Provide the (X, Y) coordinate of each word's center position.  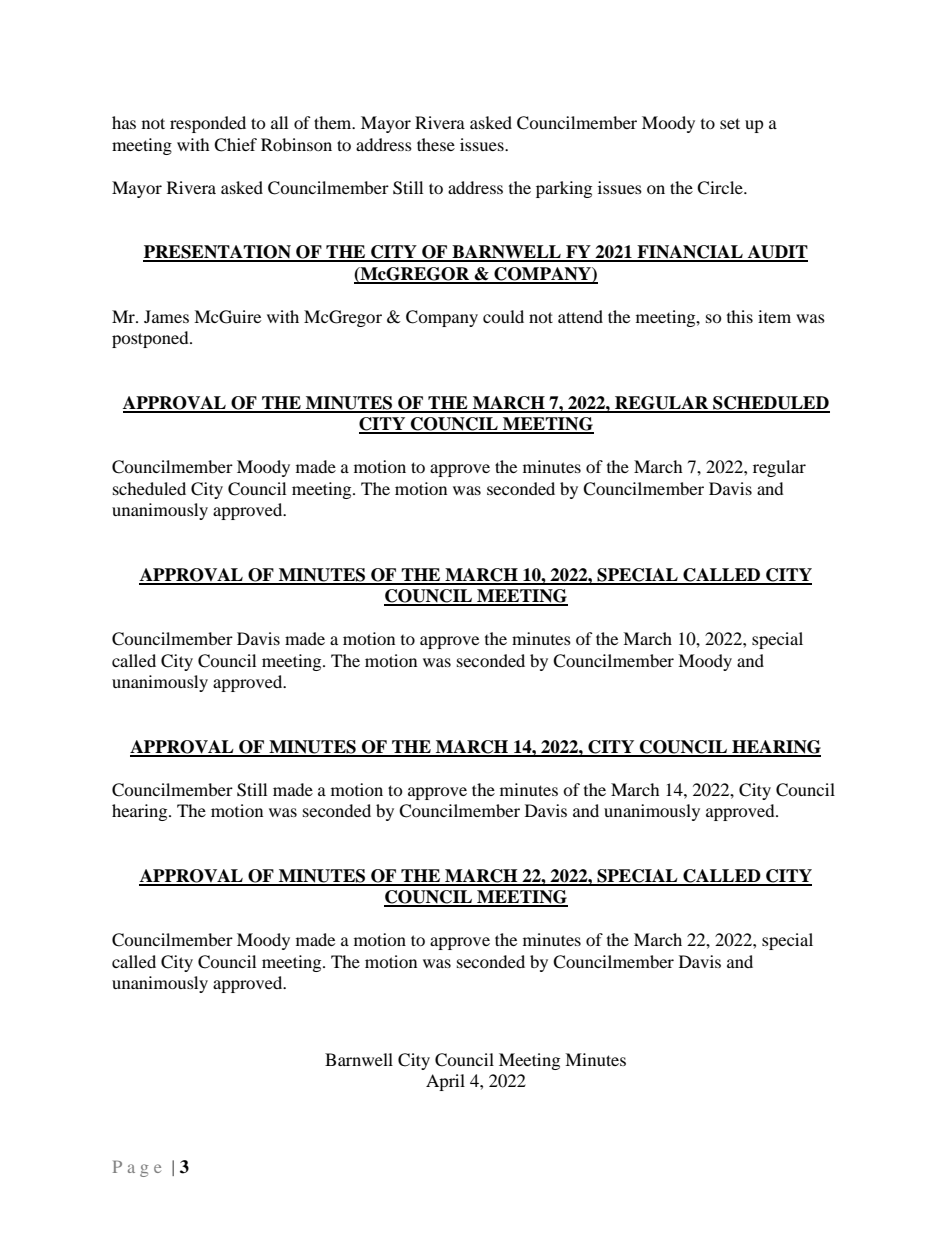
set (730, 123)
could (503, 316)
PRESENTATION (218, 253)
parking (564, 189)
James (166, 316)
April (445, 1082)
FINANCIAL (690, 253)
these (436, 144)
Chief (235, 145)
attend (580, 316)
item (774, 316)
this (740, 316)
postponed (151, 339)
